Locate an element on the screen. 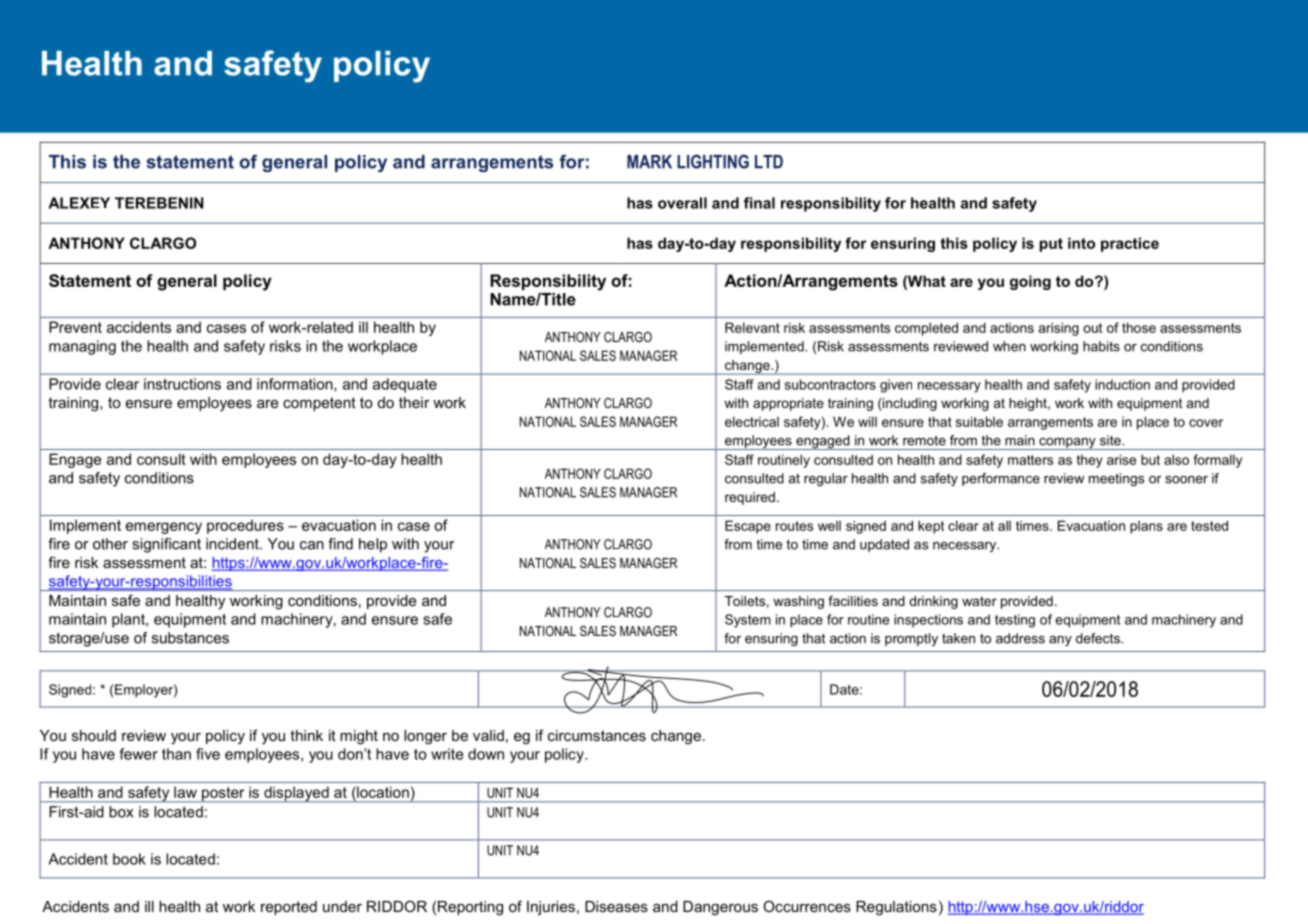  reported is located at coordinates (289, 908).
